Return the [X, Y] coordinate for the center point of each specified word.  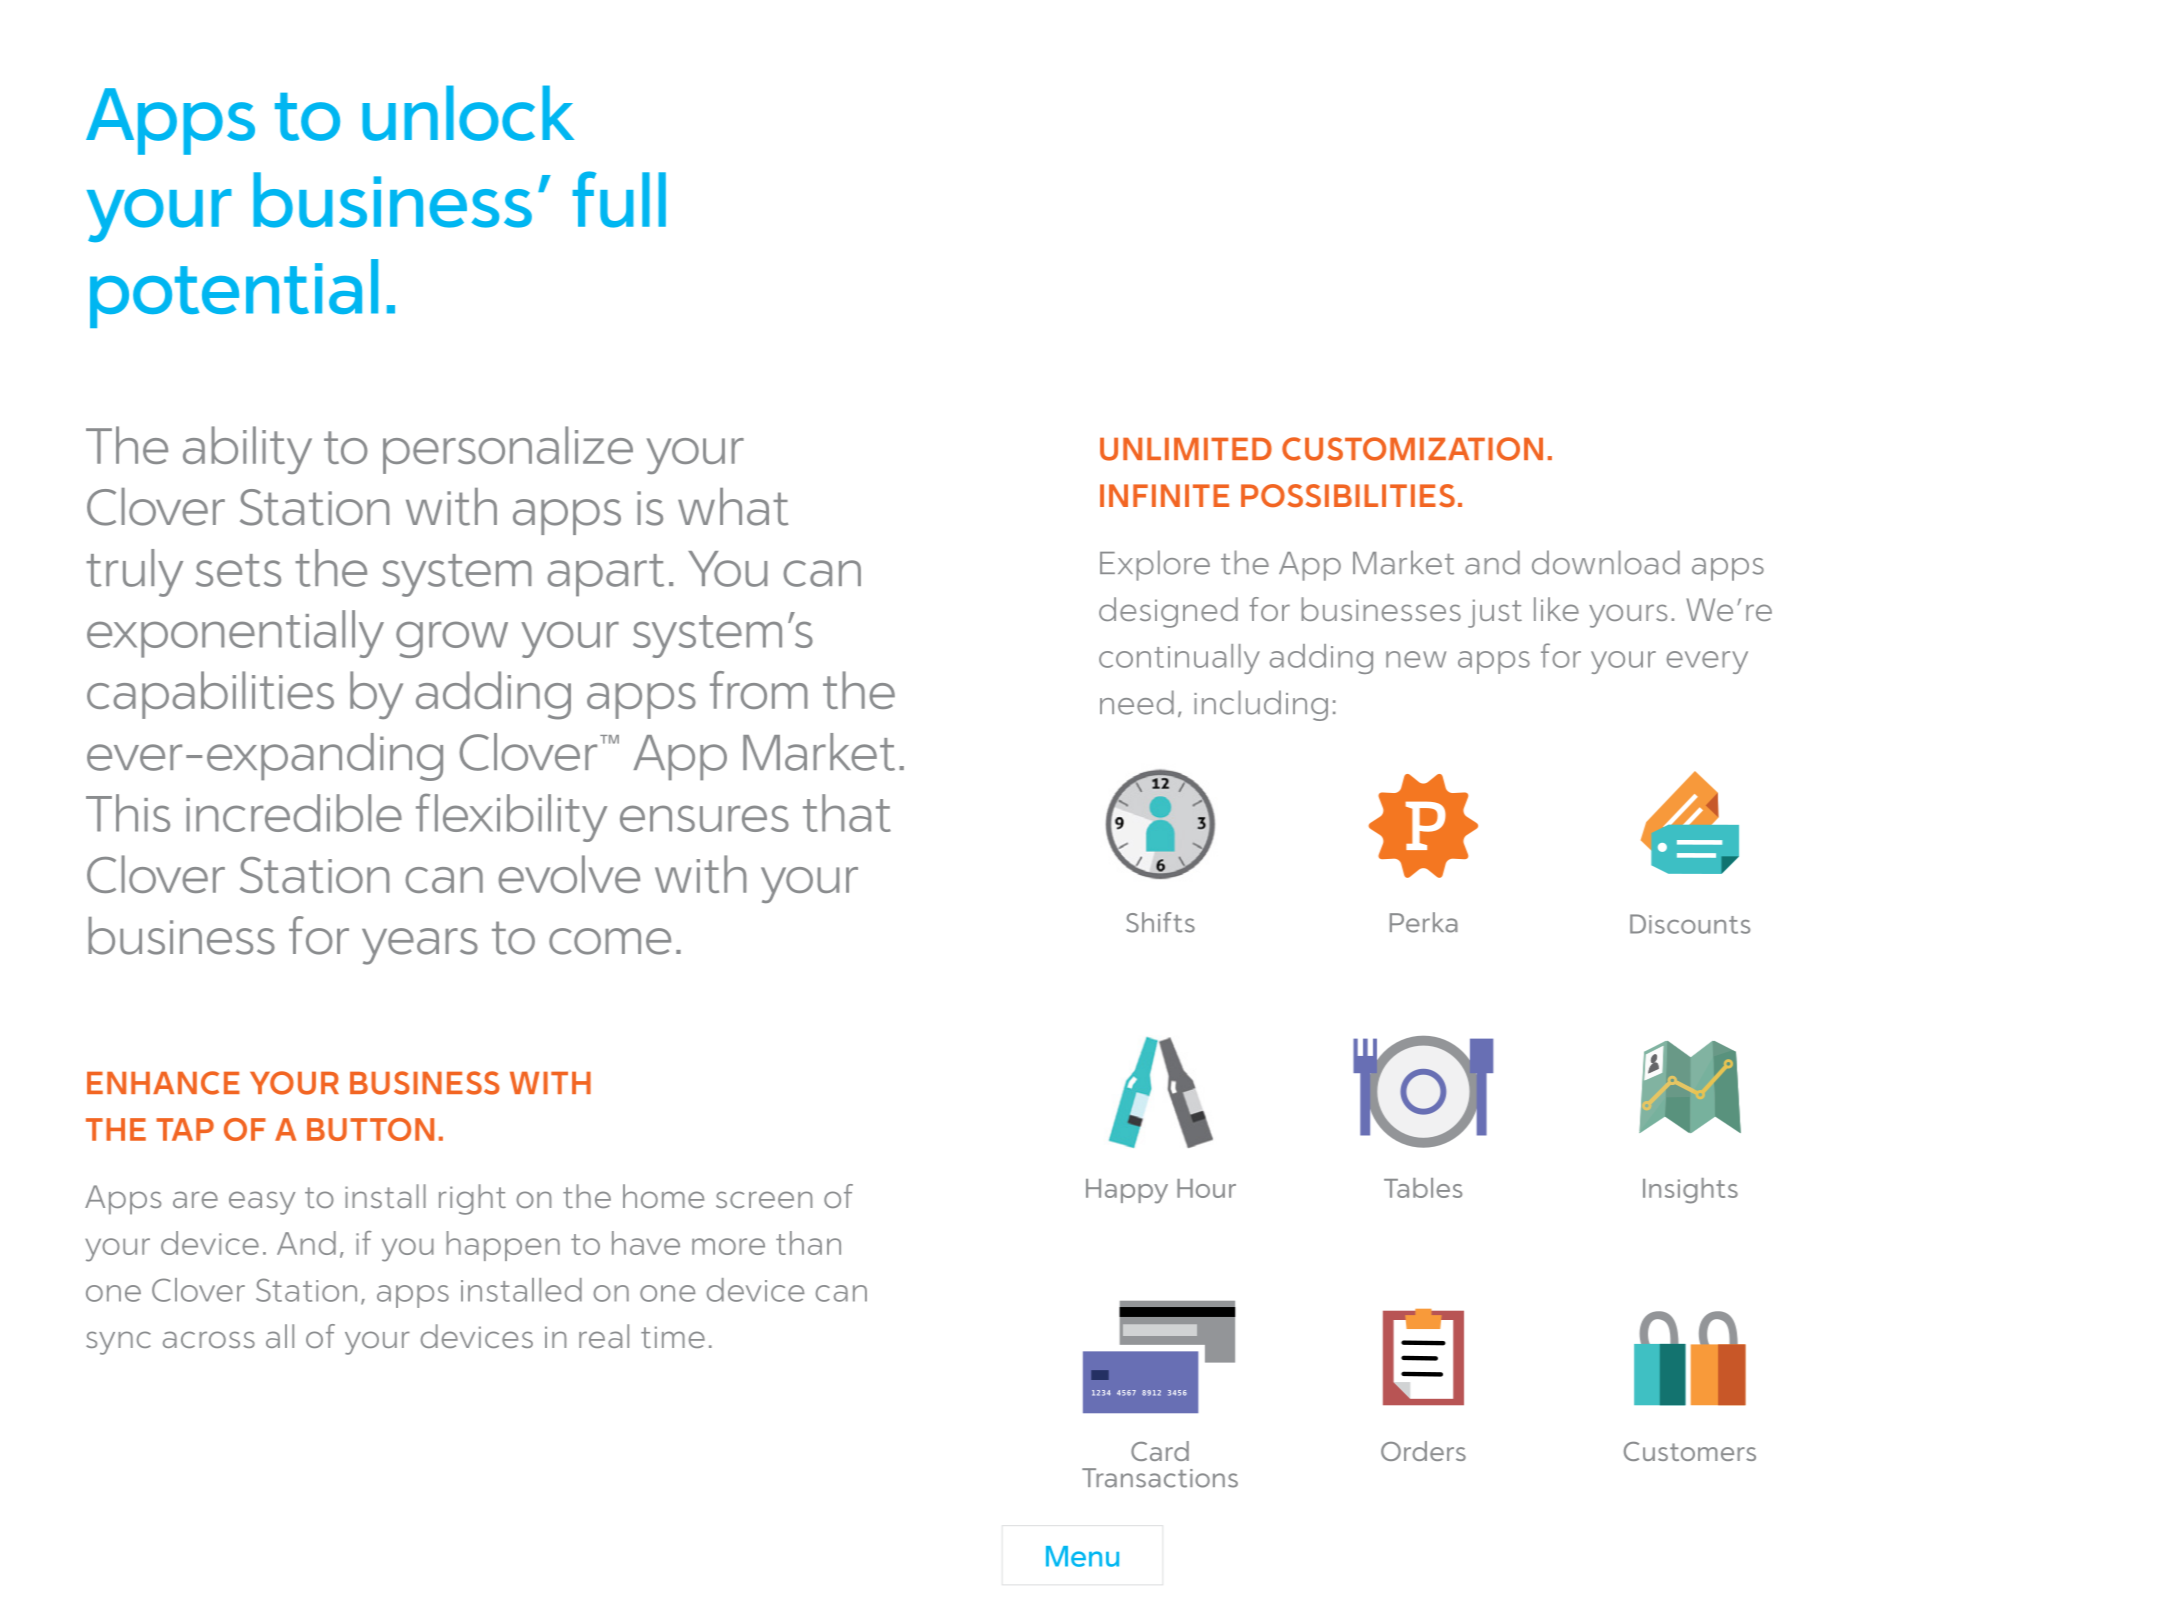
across [209, 1339]
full [619, 199]
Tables [1423, 1188]
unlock [468, 113]
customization [1412, 449]
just [1495, 613]
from [759, 690]
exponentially [235, 634]
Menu [1082, 1556]
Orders [1423, 1451]
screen [764, 1199]
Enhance [163, 1083]
